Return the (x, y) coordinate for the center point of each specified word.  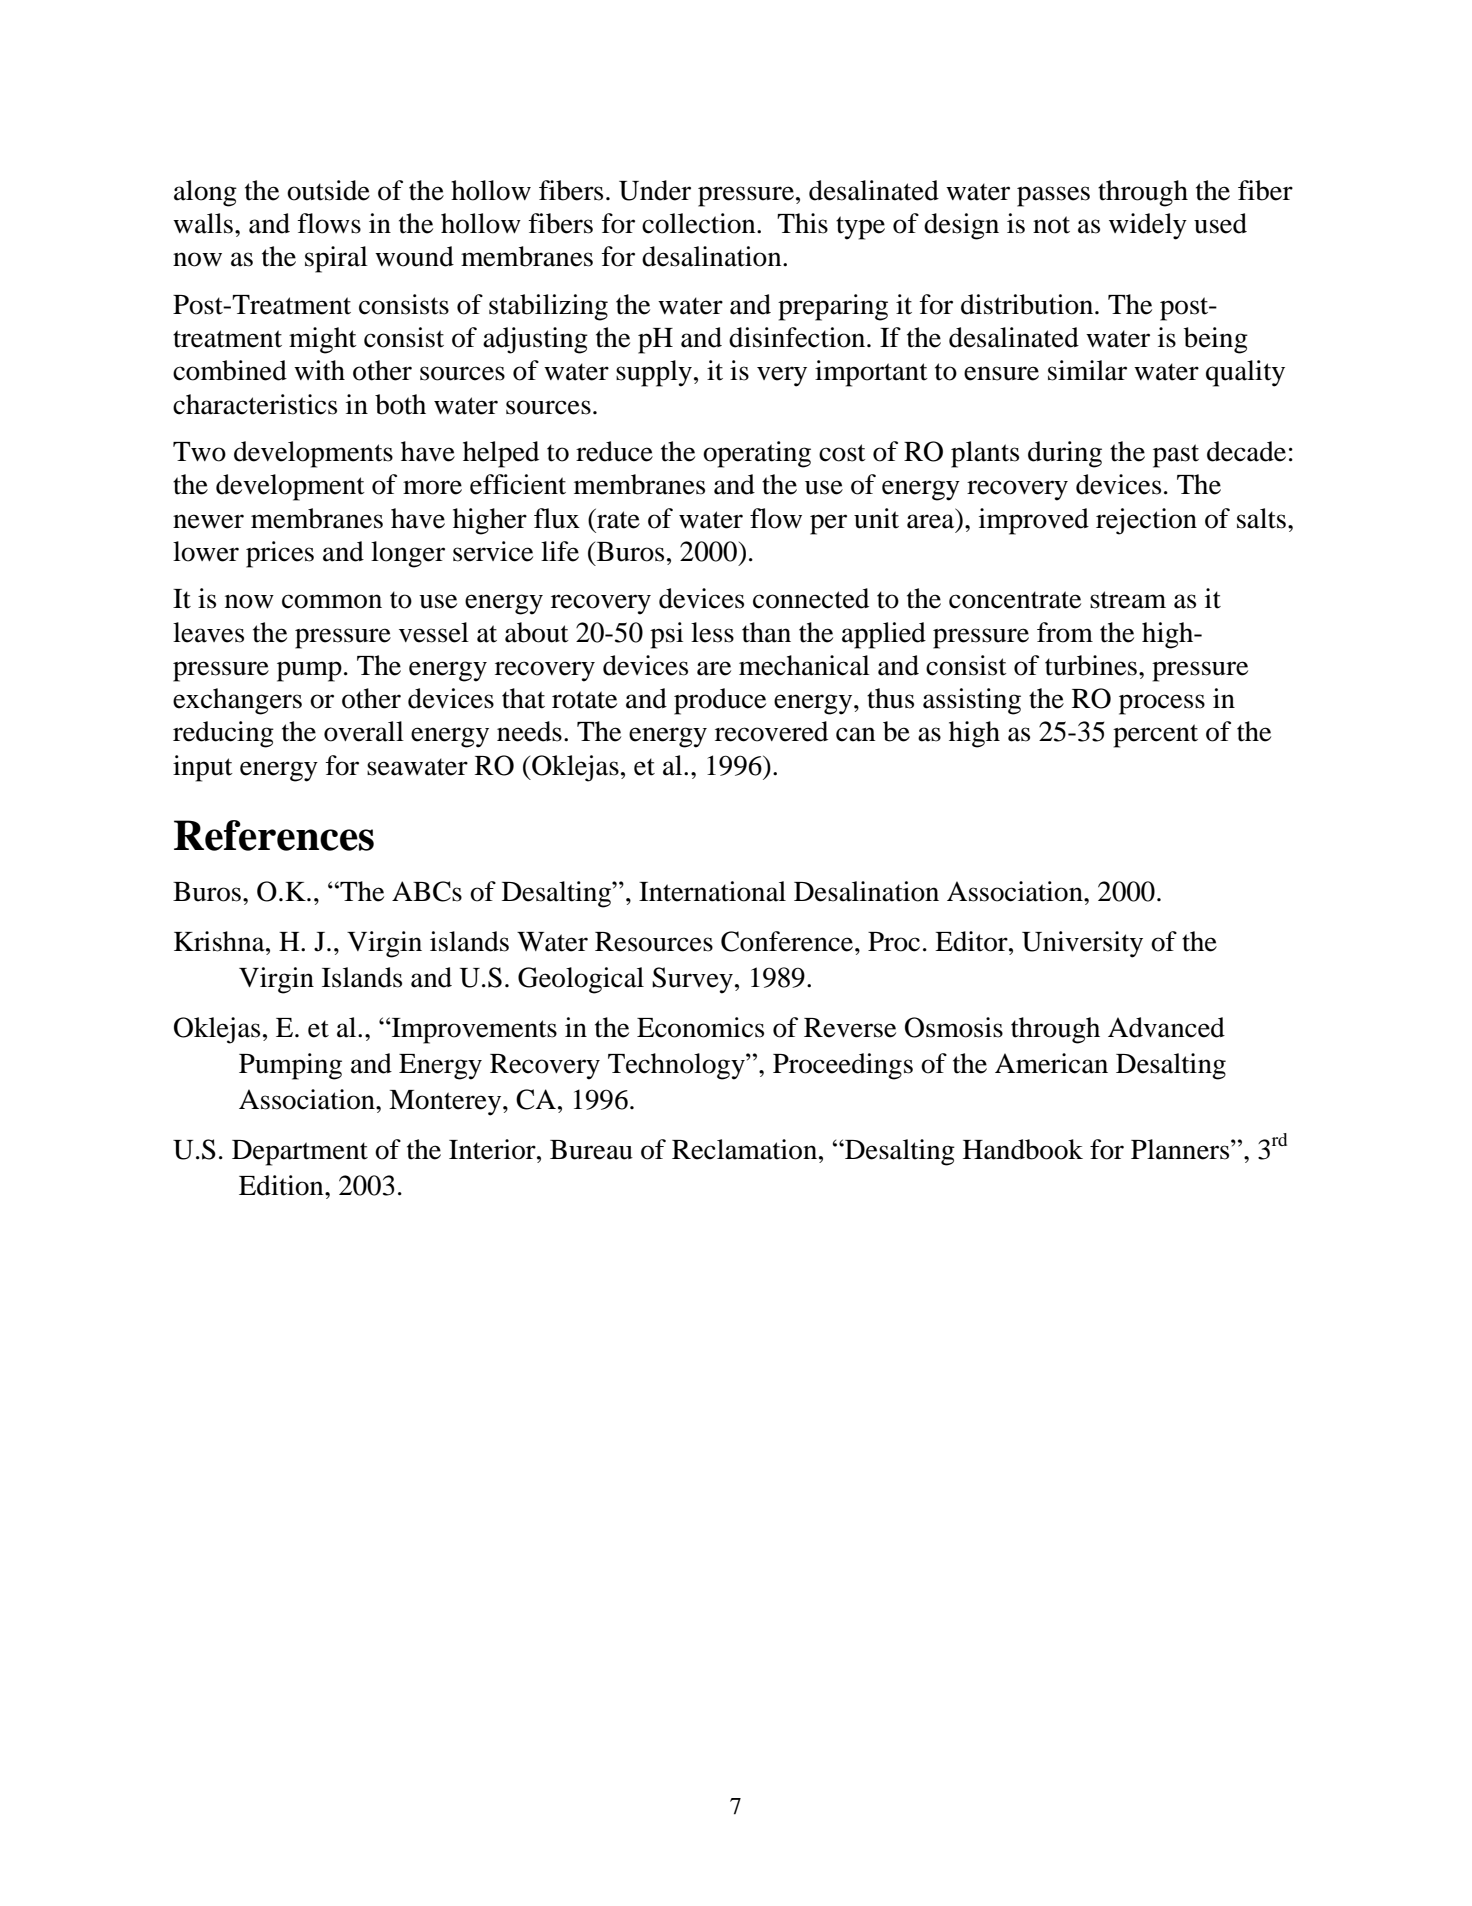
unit (876, 518)
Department (300, 1153)
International (712, 891)
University (1082, 944)
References (274, 835)
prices (280, 554)
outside (328, 190)
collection (700, 223)
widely (1148, 226)
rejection (1146, 521)
